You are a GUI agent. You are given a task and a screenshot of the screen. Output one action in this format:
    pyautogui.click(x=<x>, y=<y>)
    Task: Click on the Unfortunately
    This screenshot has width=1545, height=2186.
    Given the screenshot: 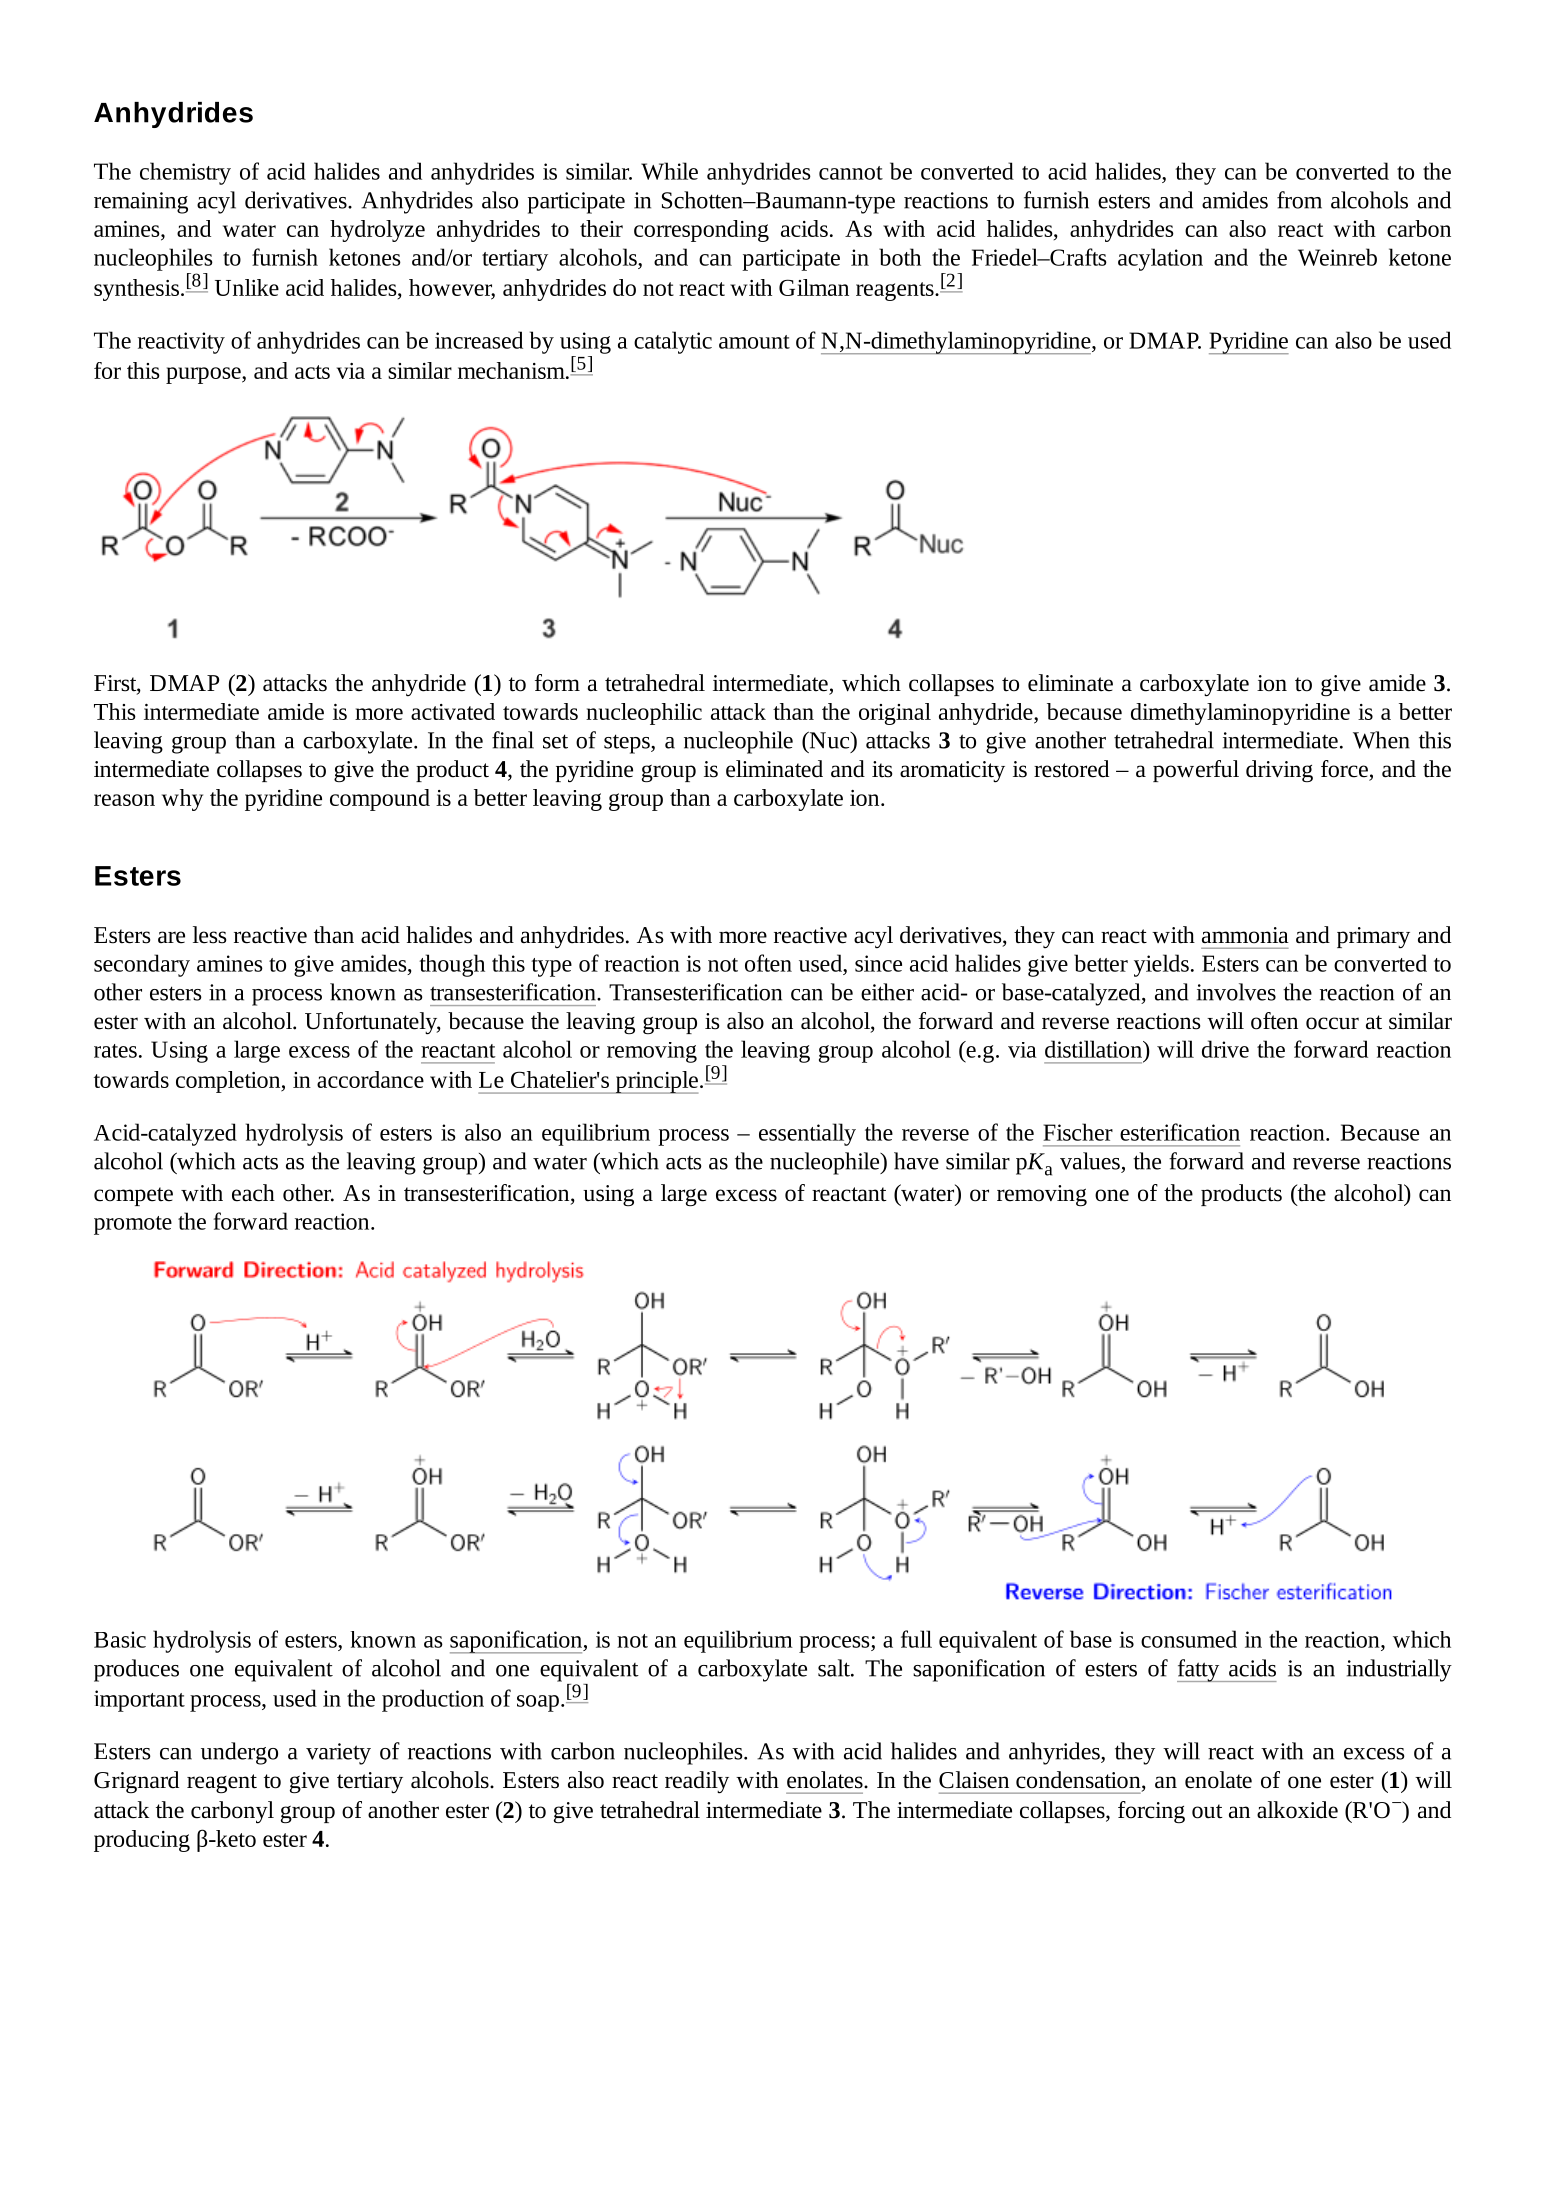 What is the action you would take?
    pyautogui.click(x=372, y=1023)
